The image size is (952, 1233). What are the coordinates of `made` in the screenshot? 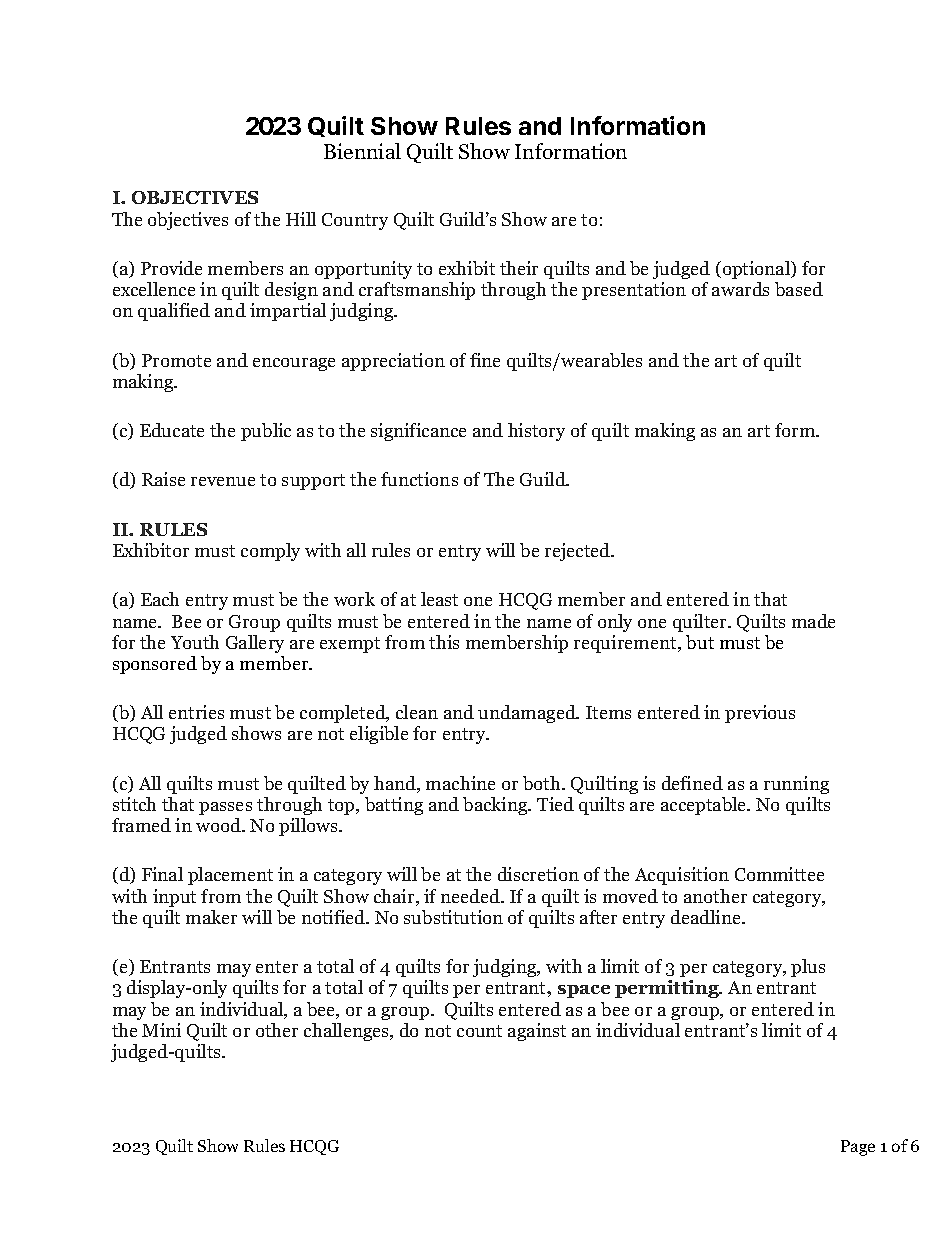 It's located at (813, 621).
